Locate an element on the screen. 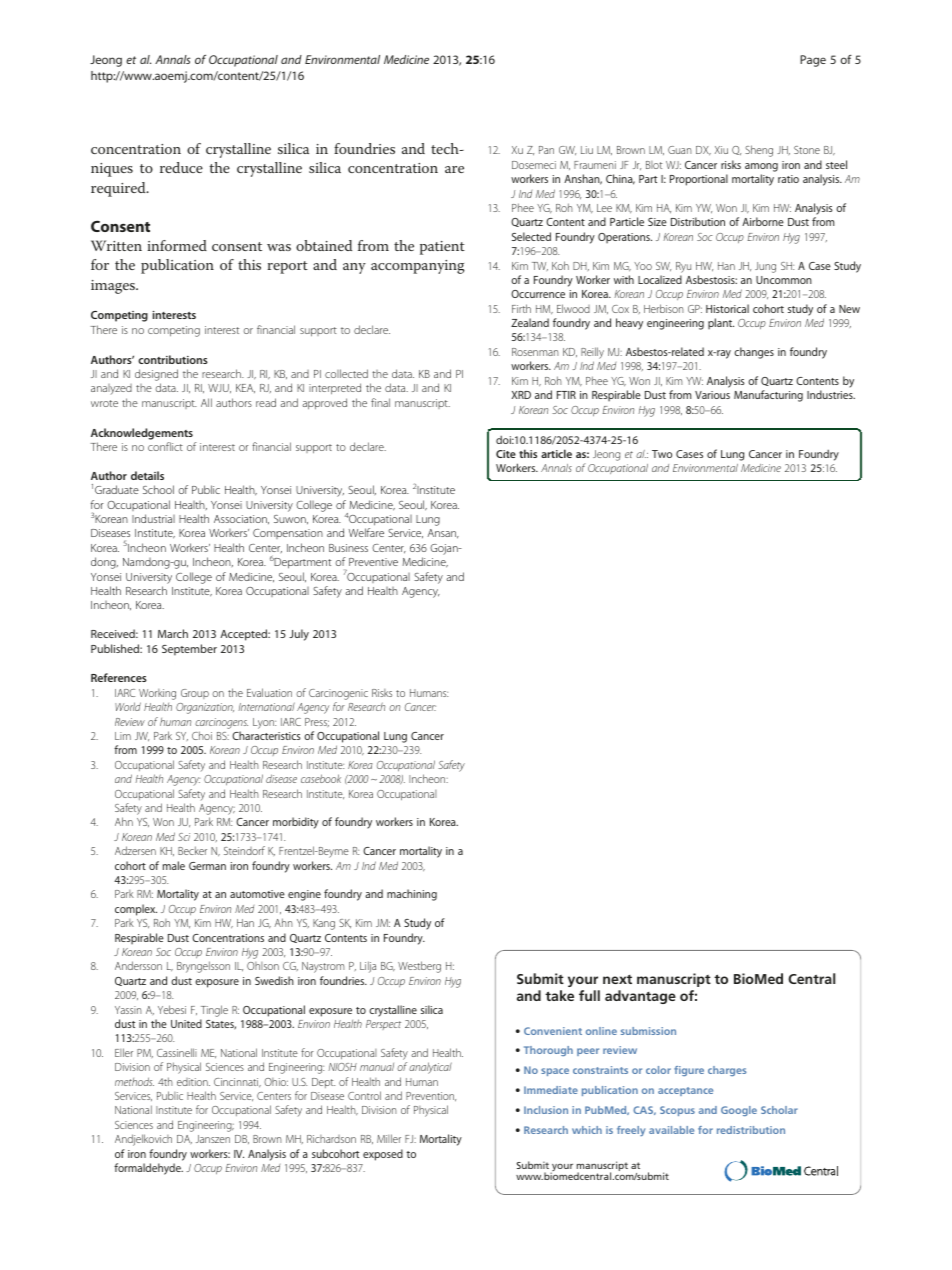  formaldehyde is located at coordinates (148, 1169).
